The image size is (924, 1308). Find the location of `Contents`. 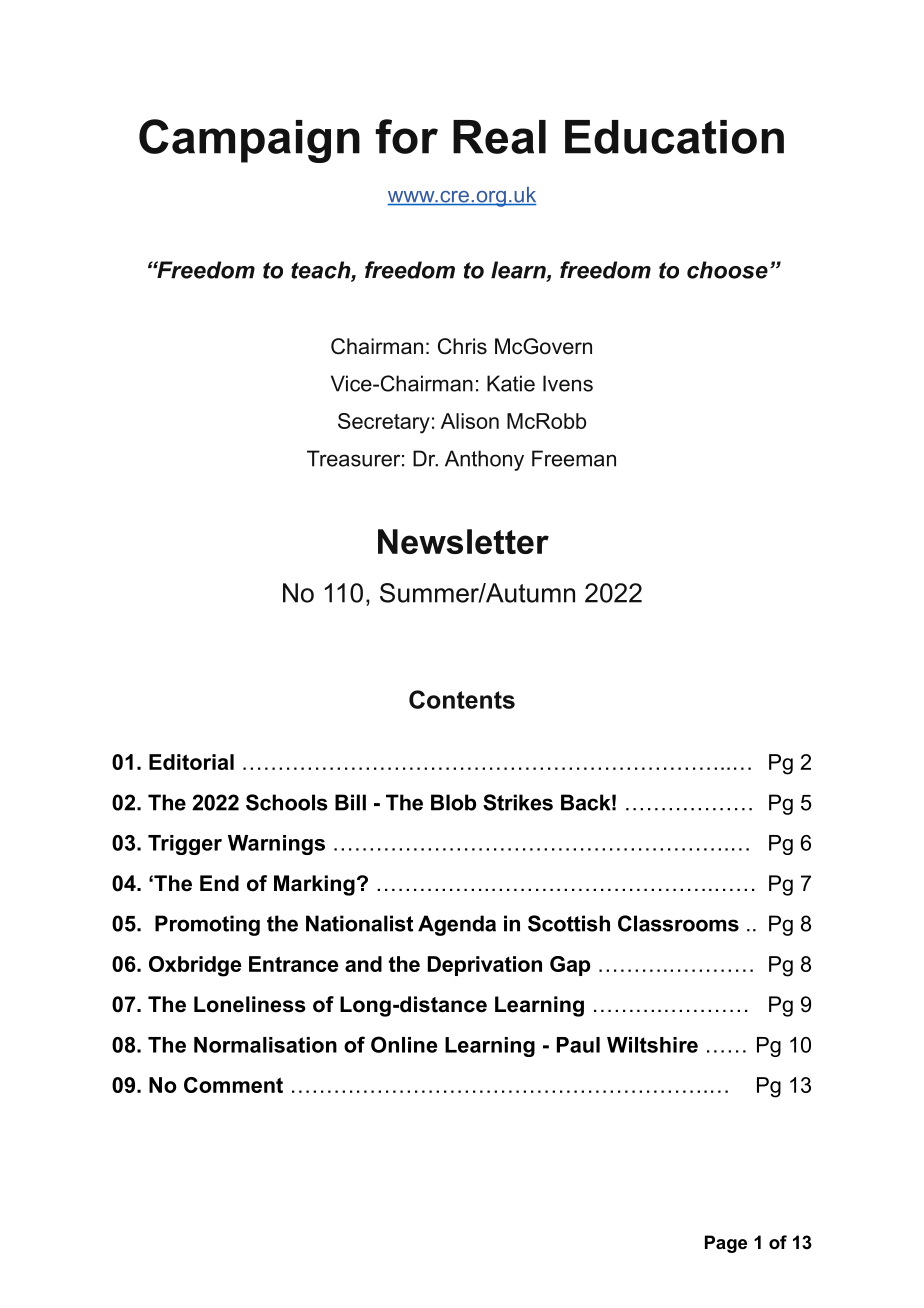

Contents is located at coordinates (462, 699).
